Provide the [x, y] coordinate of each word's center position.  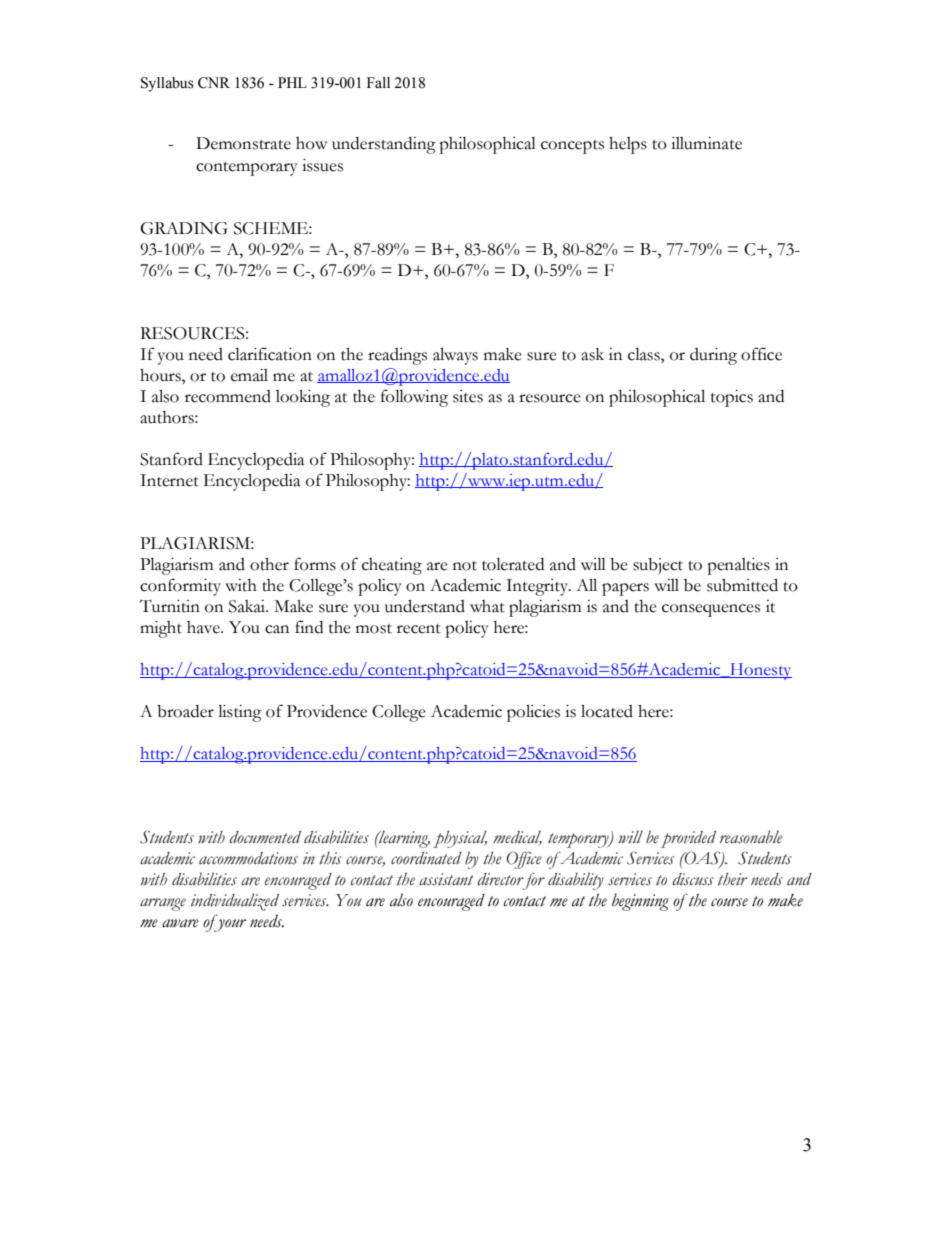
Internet [169, 480]
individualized [235, 902]
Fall [378, 82]
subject [658, 566]
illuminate [706, 143]
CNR [214, 83]
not [465, 566]
